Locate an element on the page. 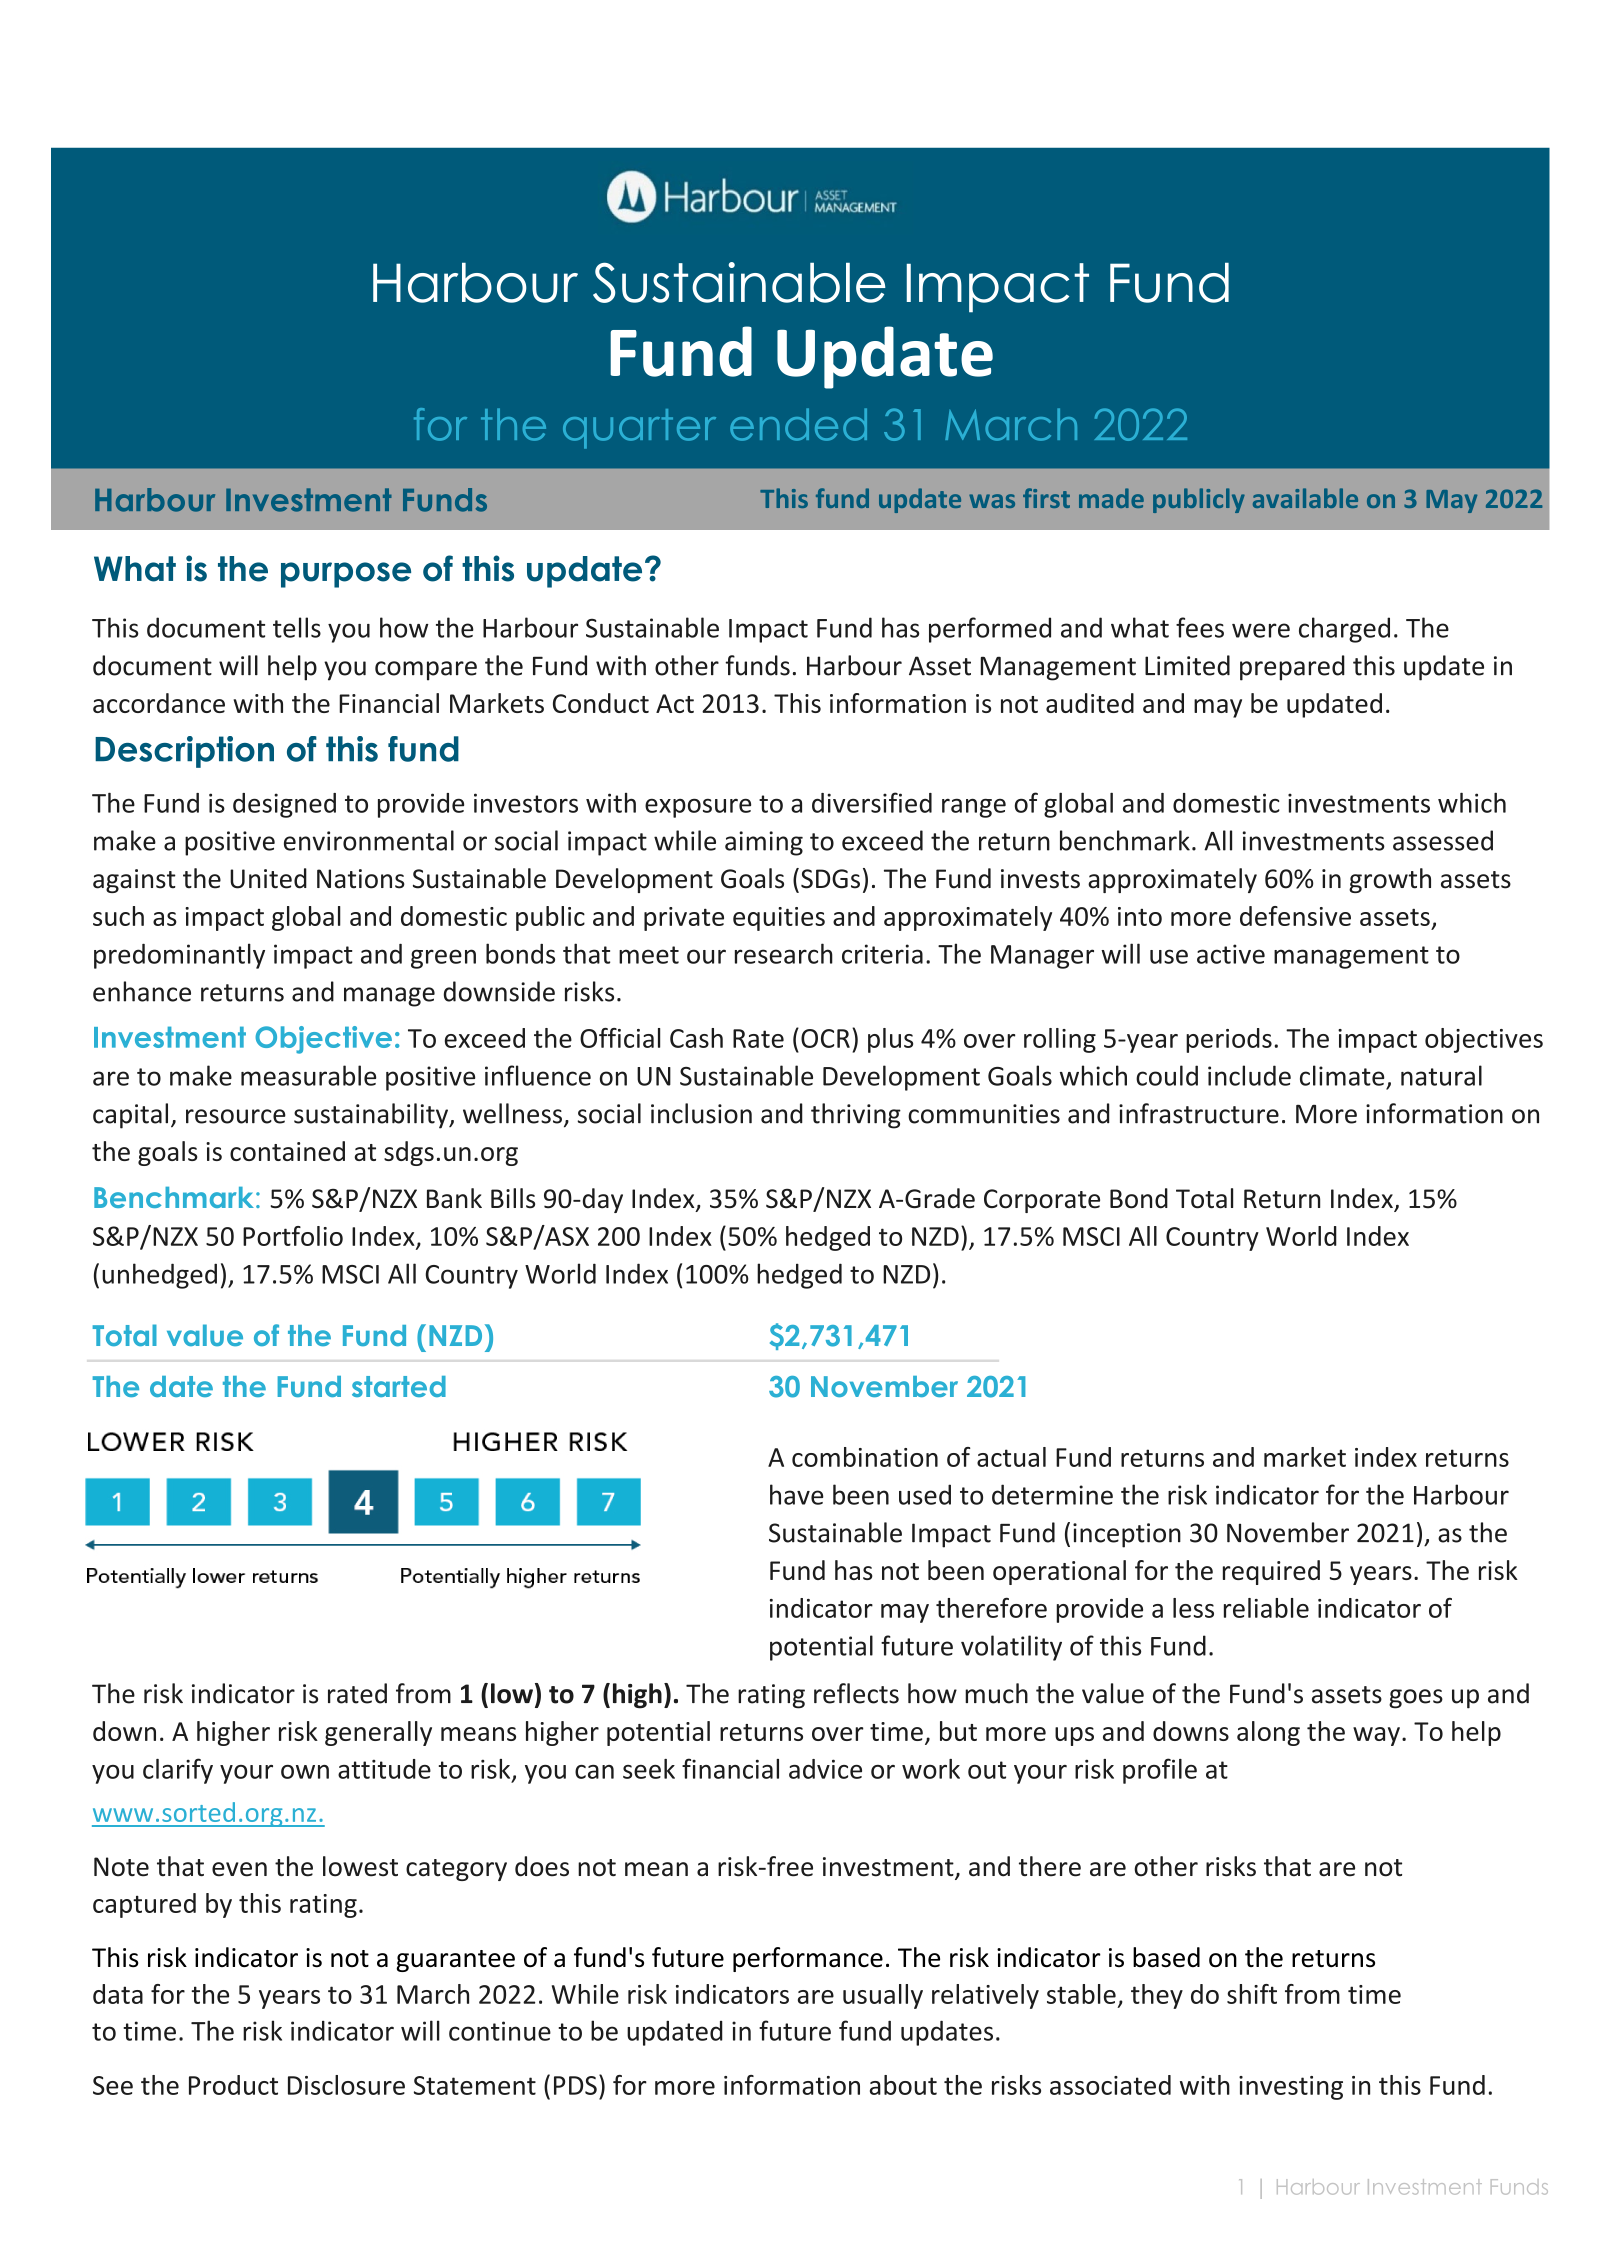  required is located at coordinates (1271, 1572).
